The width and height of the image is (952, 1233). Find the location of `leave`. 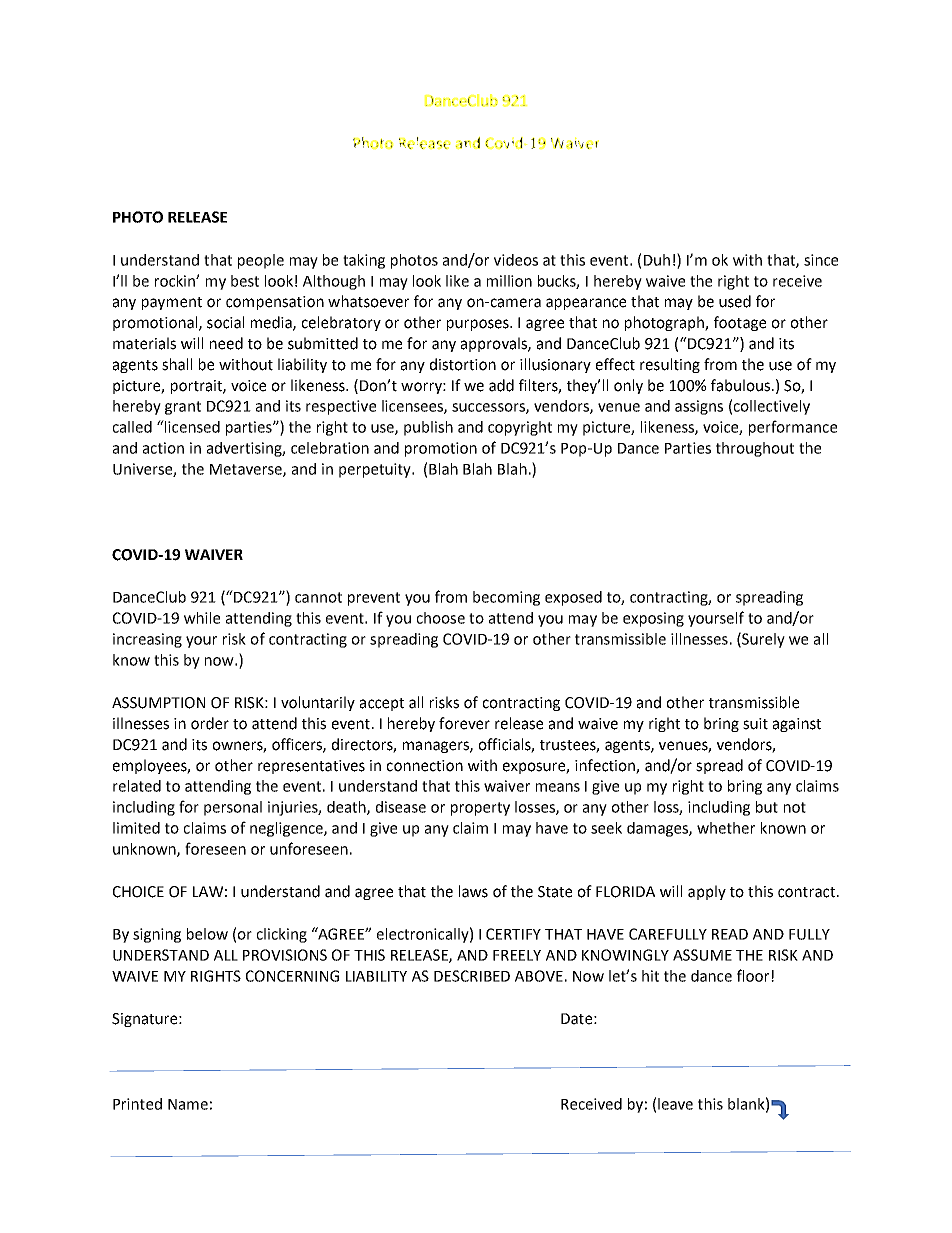

leave is located at coordinates (675, 1104).
